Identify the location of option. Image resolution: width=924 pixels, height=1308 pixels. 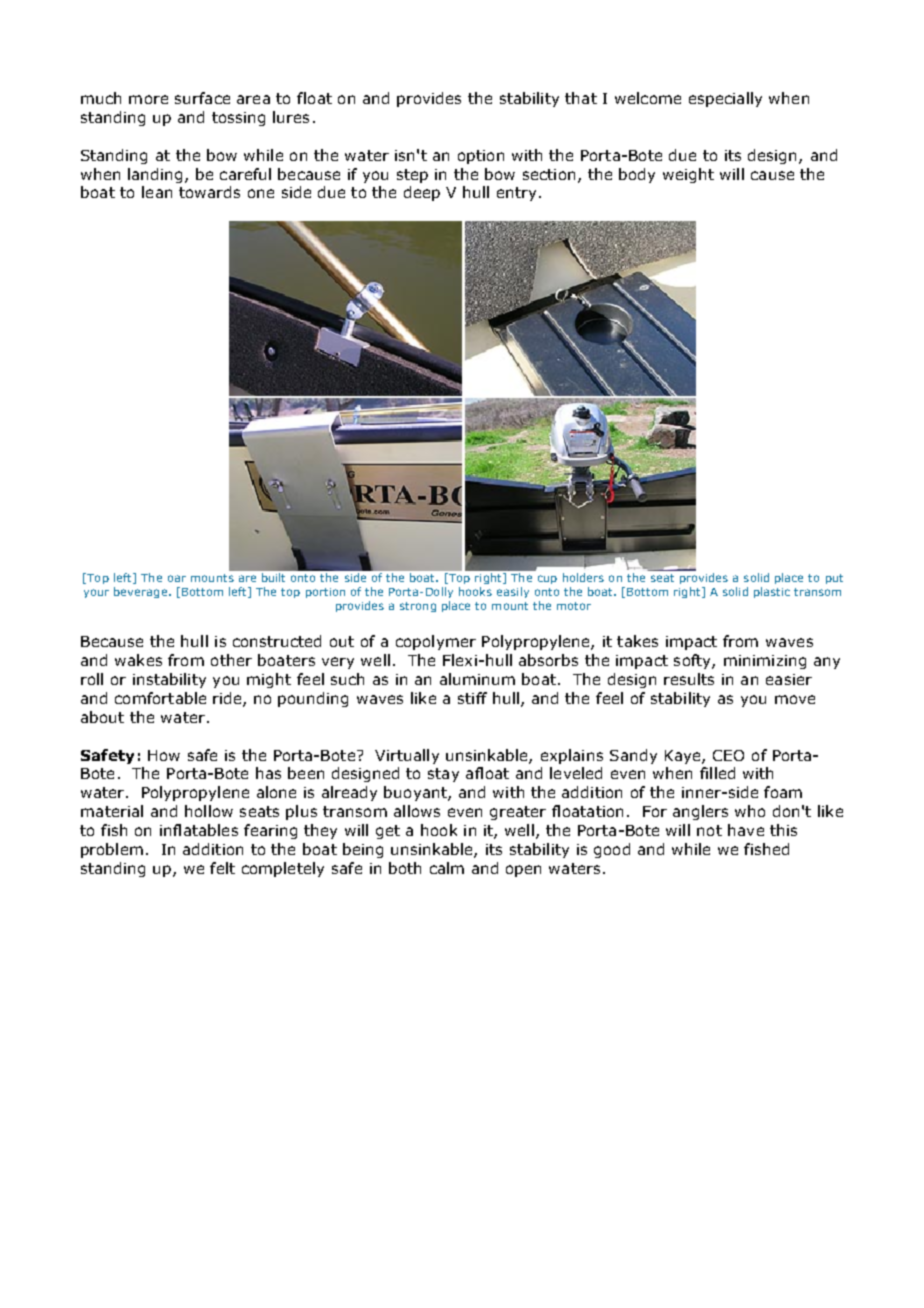
(481, 157).
